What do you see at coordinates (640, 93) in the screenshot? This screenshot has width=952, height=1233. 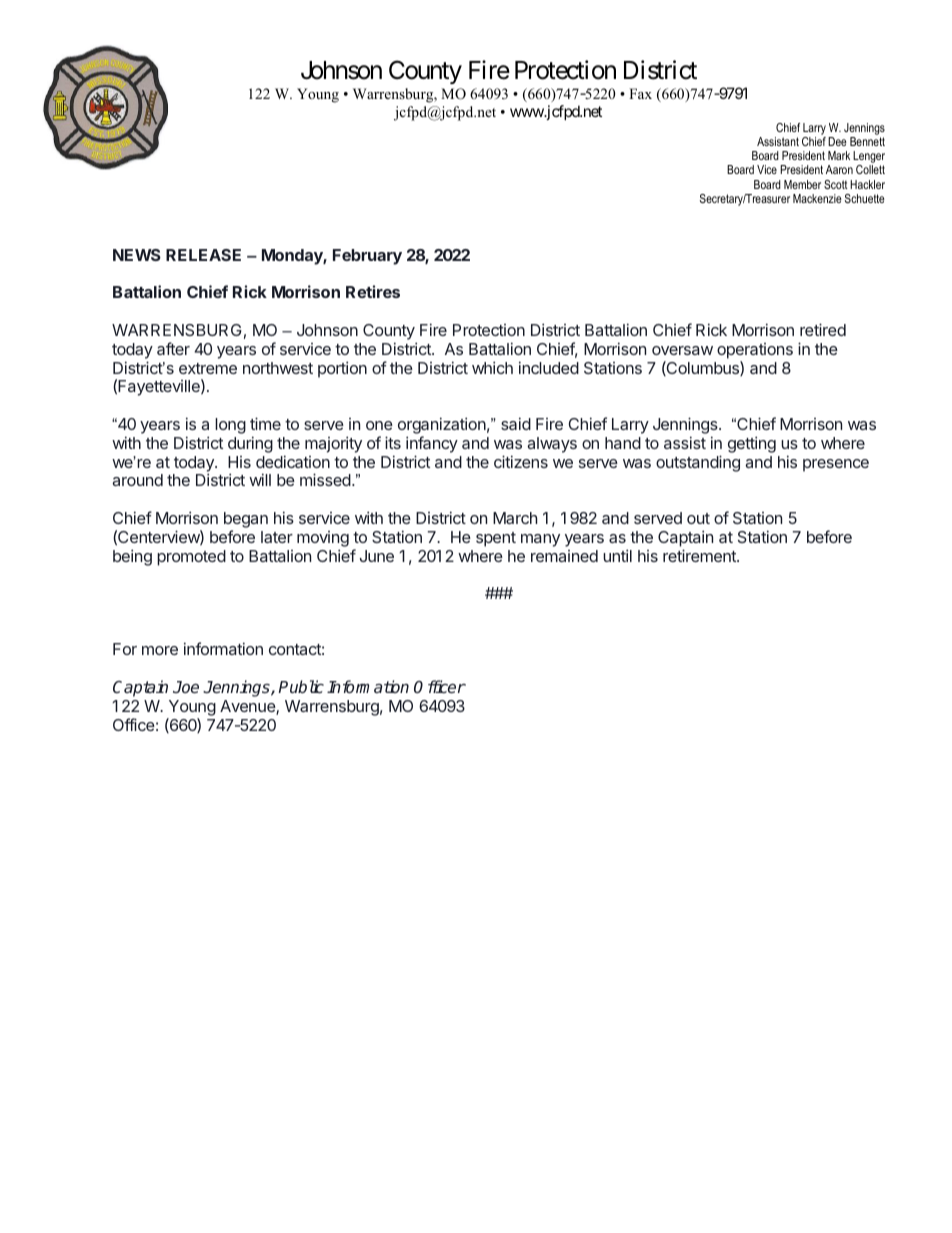 I see `Fax` at bounding box center [640, 93].
